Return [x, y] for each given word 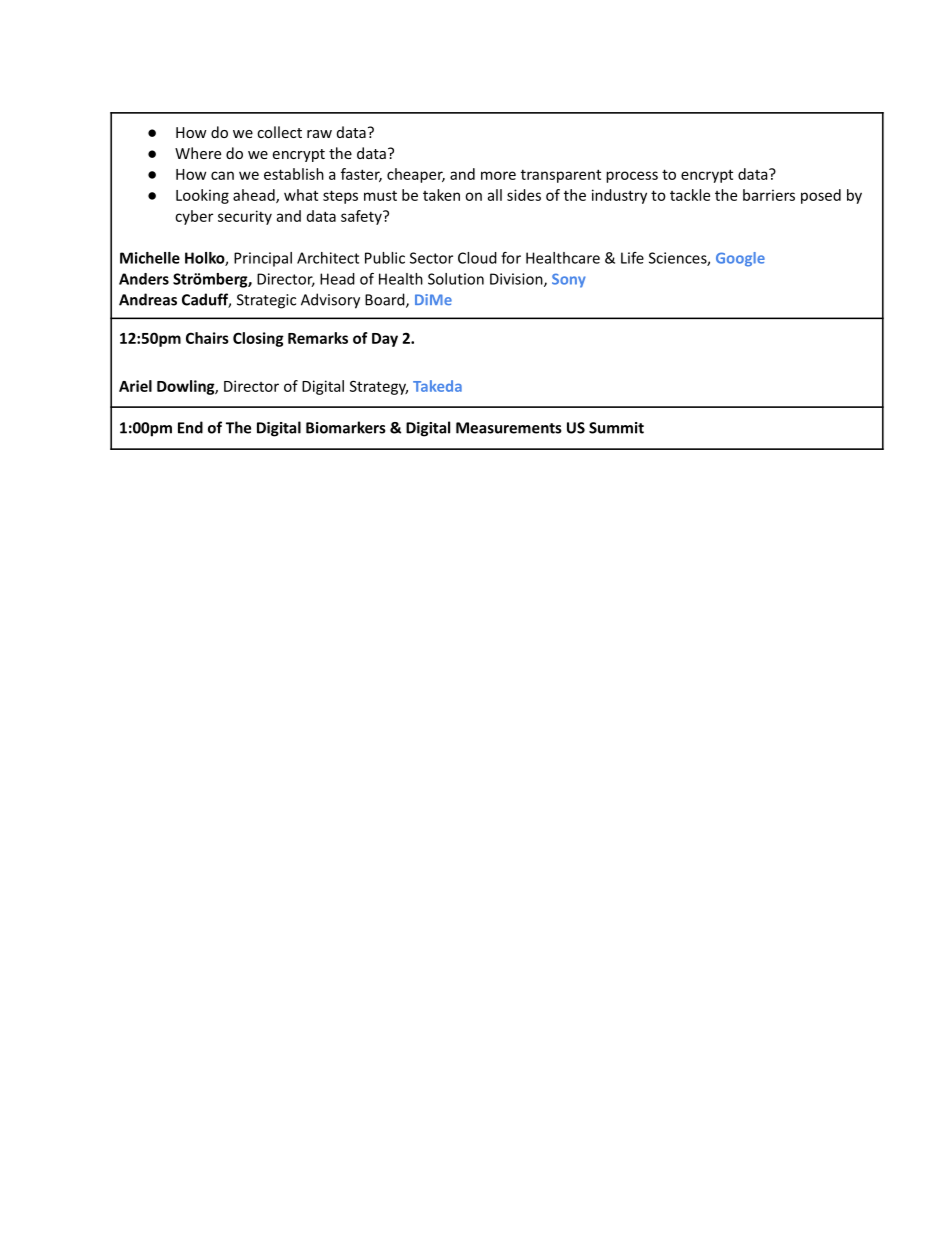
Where [198, 153]
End [190, 427]
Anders [144, 279]
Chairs [207, 338]
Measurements [509, 428]
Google [740, 259]
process [632, 177]
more [498, 175]
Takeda [437, 386]
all [495, 195]
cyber [194, 217]
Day [385, 340]
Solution [456, 279]
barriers [769, 195]
